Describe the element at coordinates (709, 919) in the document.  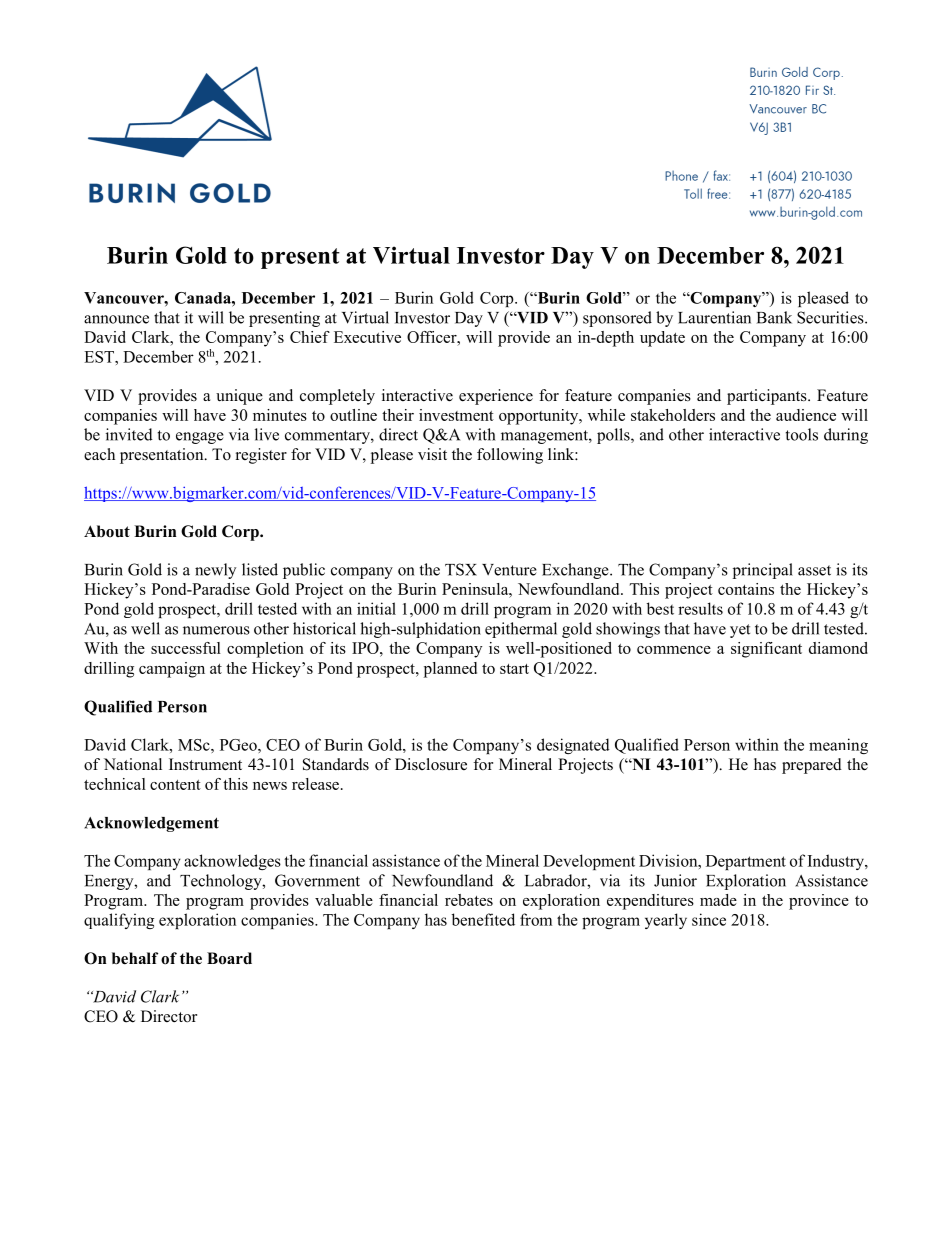
I see `since` at that location.
